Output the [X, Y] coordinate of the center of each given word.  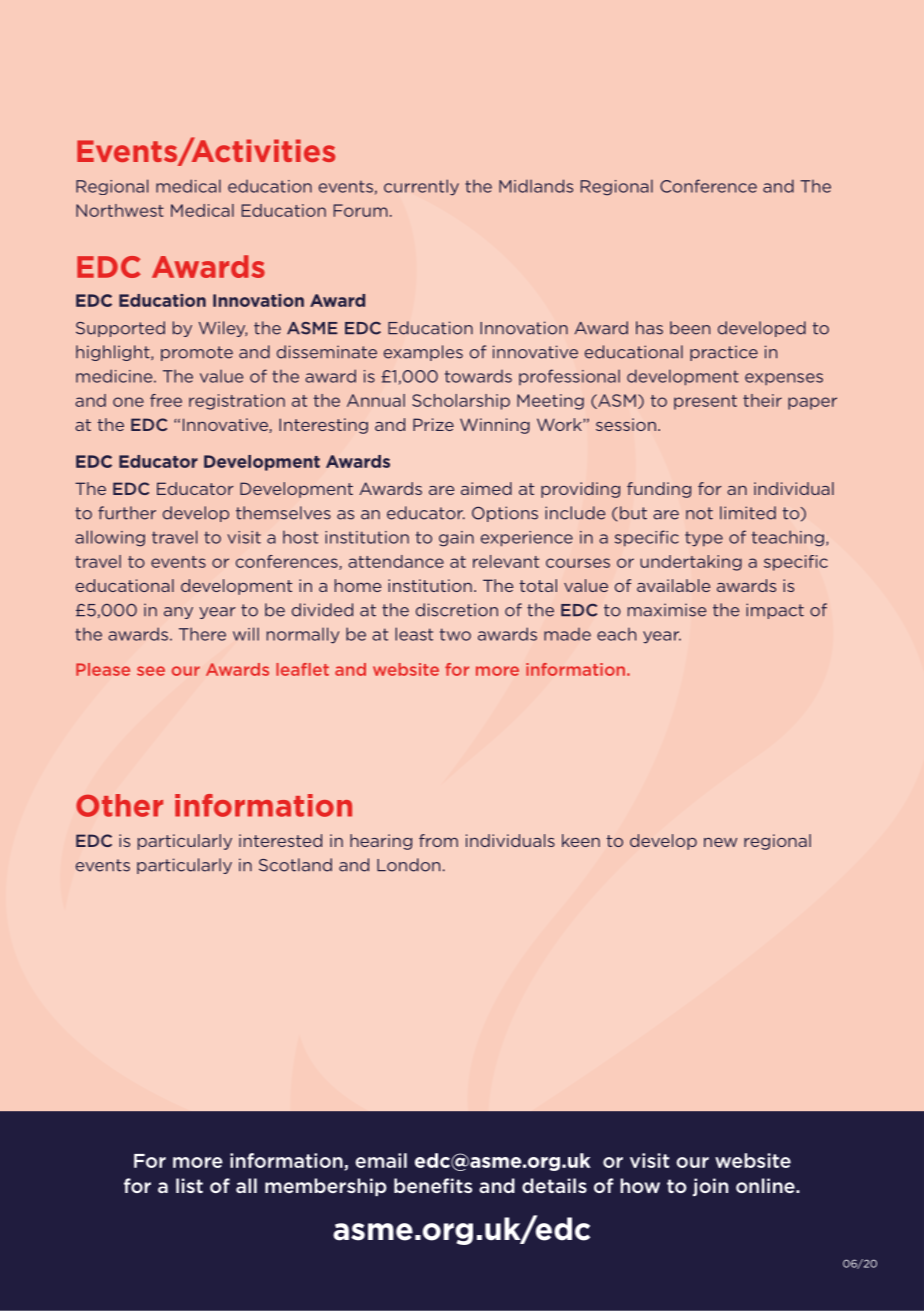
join [710, 1187]
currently [421, 187]
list [189, 1185]
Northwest [120, 210]
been [690, 328]
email [381, 1160]
